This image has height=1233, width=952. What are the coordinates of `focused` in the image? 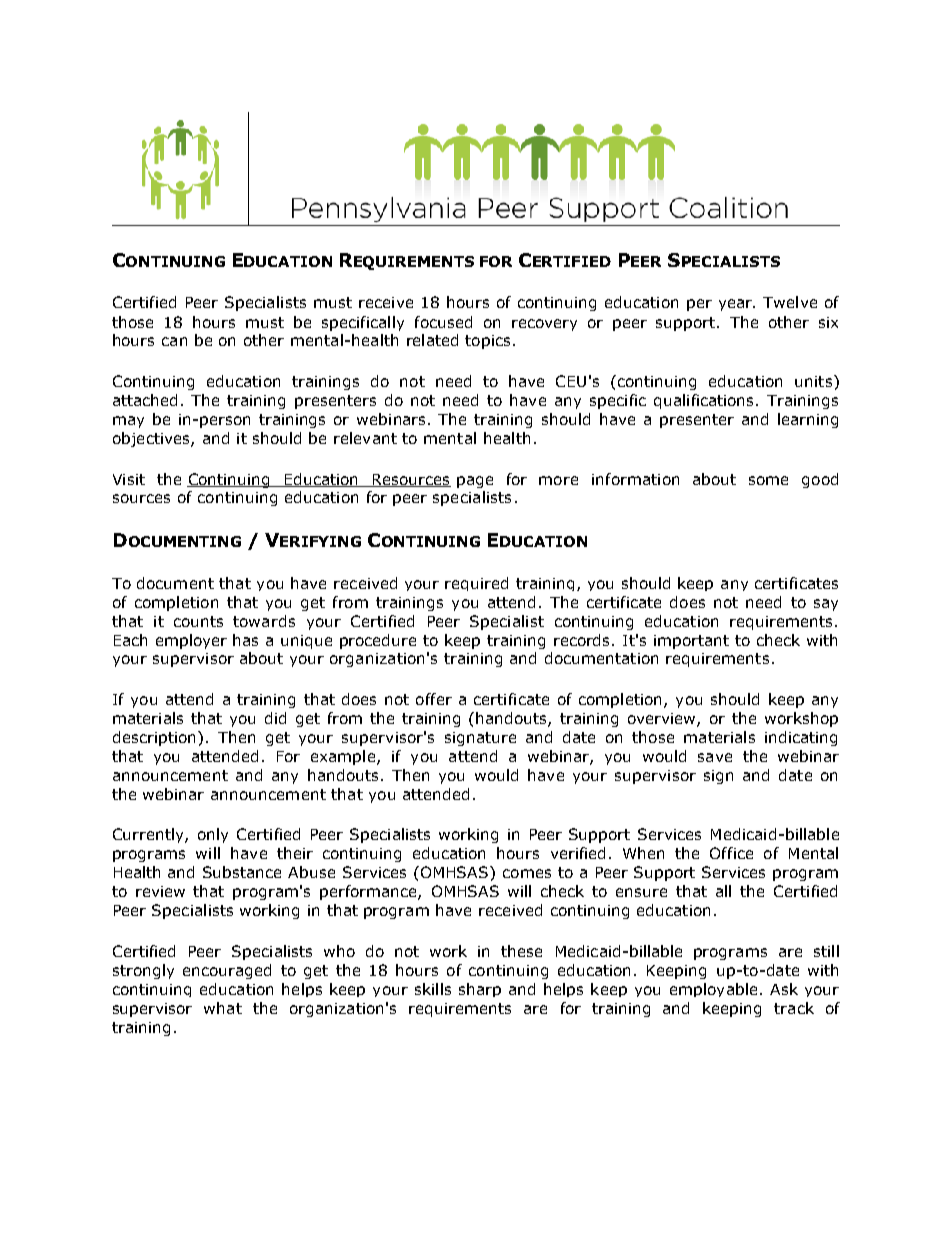 It's located at (443, 322).
